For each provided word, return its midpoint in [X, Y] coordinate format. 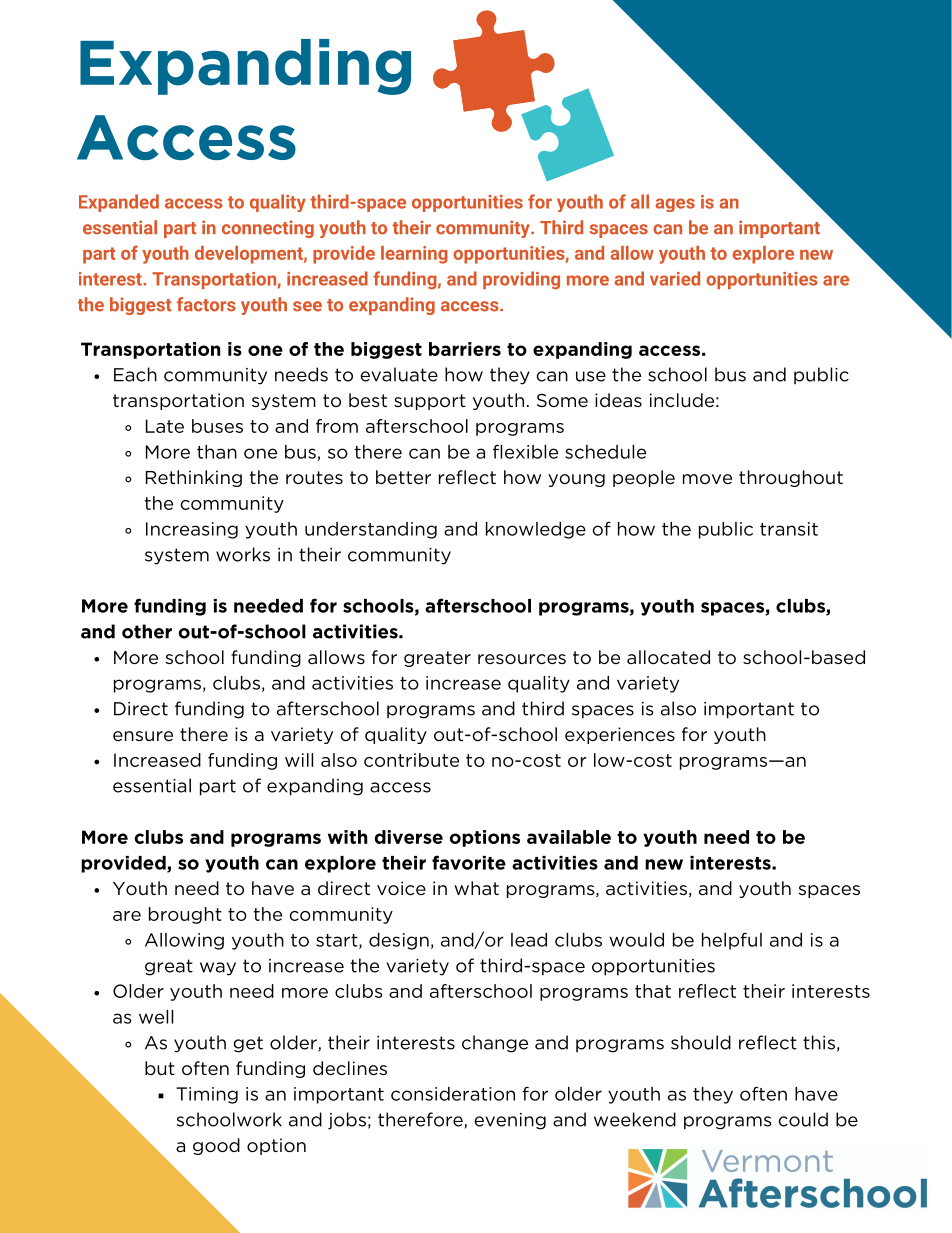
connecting [268, 229]
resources [522, 659]
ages [675, 205]
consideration [453, 1094]
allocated [668, 657]
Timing [207, 1095]
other [147, 631]
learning [414, 255]
